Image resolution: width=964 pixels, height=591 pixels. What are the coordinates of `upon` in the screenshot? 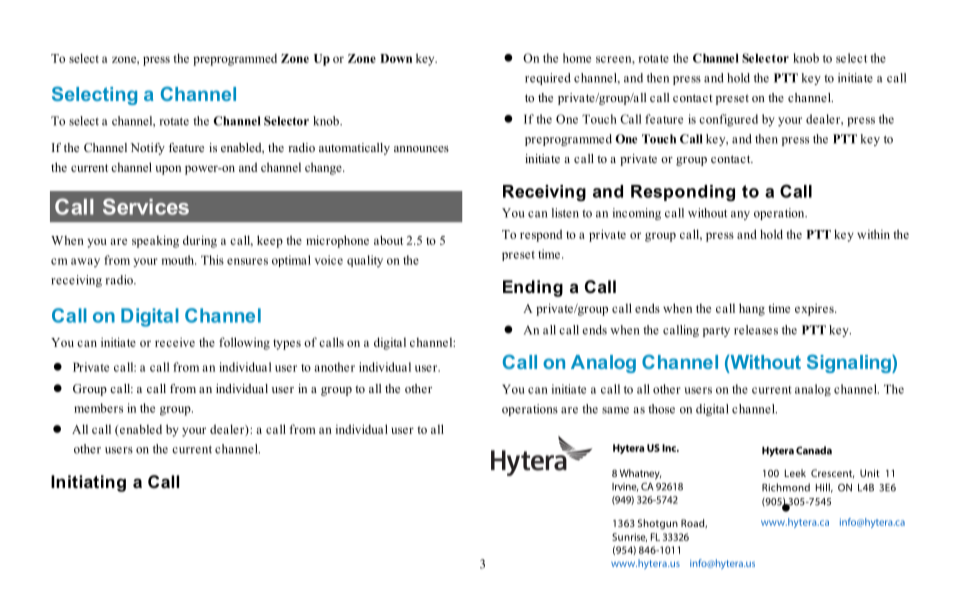 It's located at (168, 170).
